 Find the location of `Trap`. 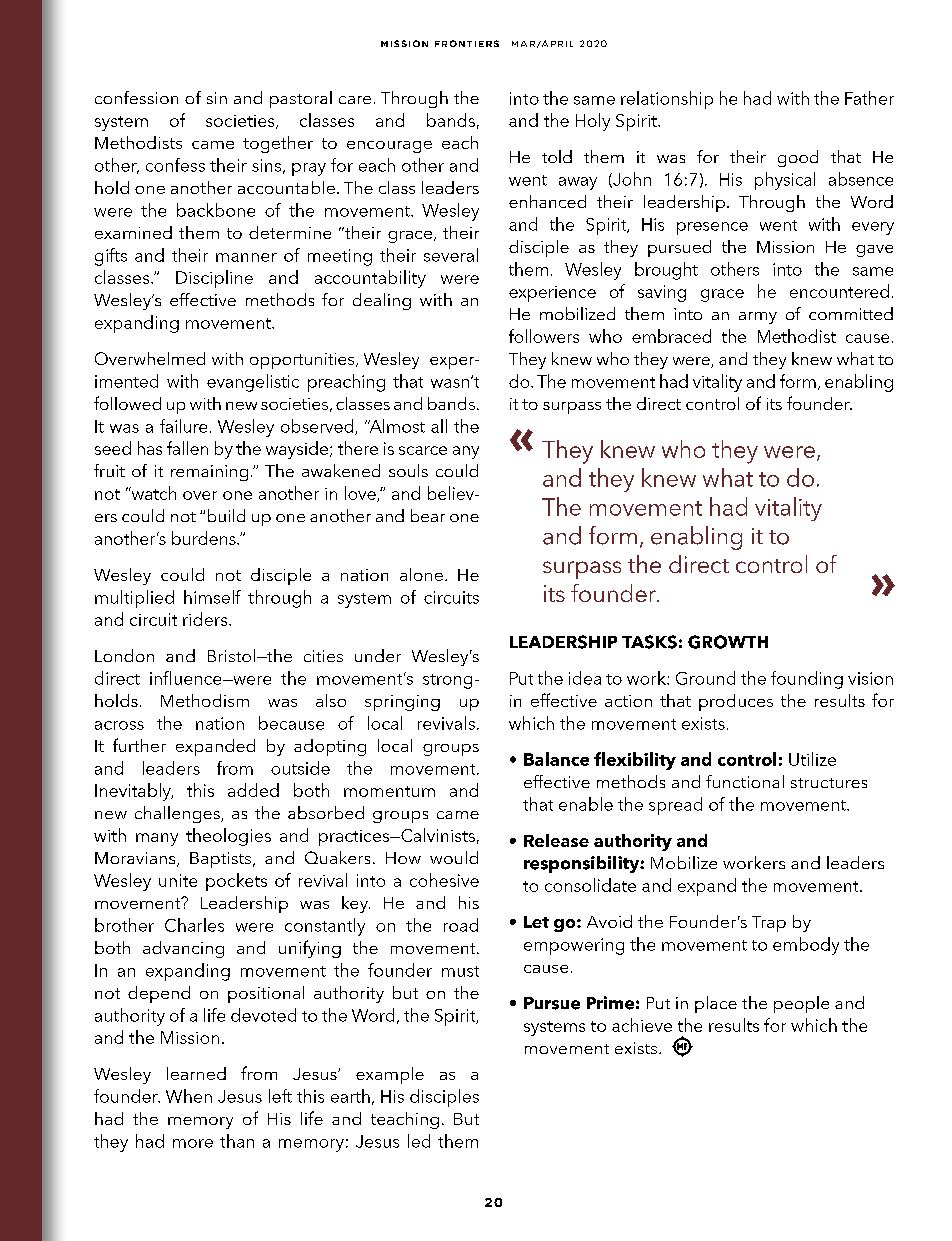

Trap is located at coordinates (769, 924).
